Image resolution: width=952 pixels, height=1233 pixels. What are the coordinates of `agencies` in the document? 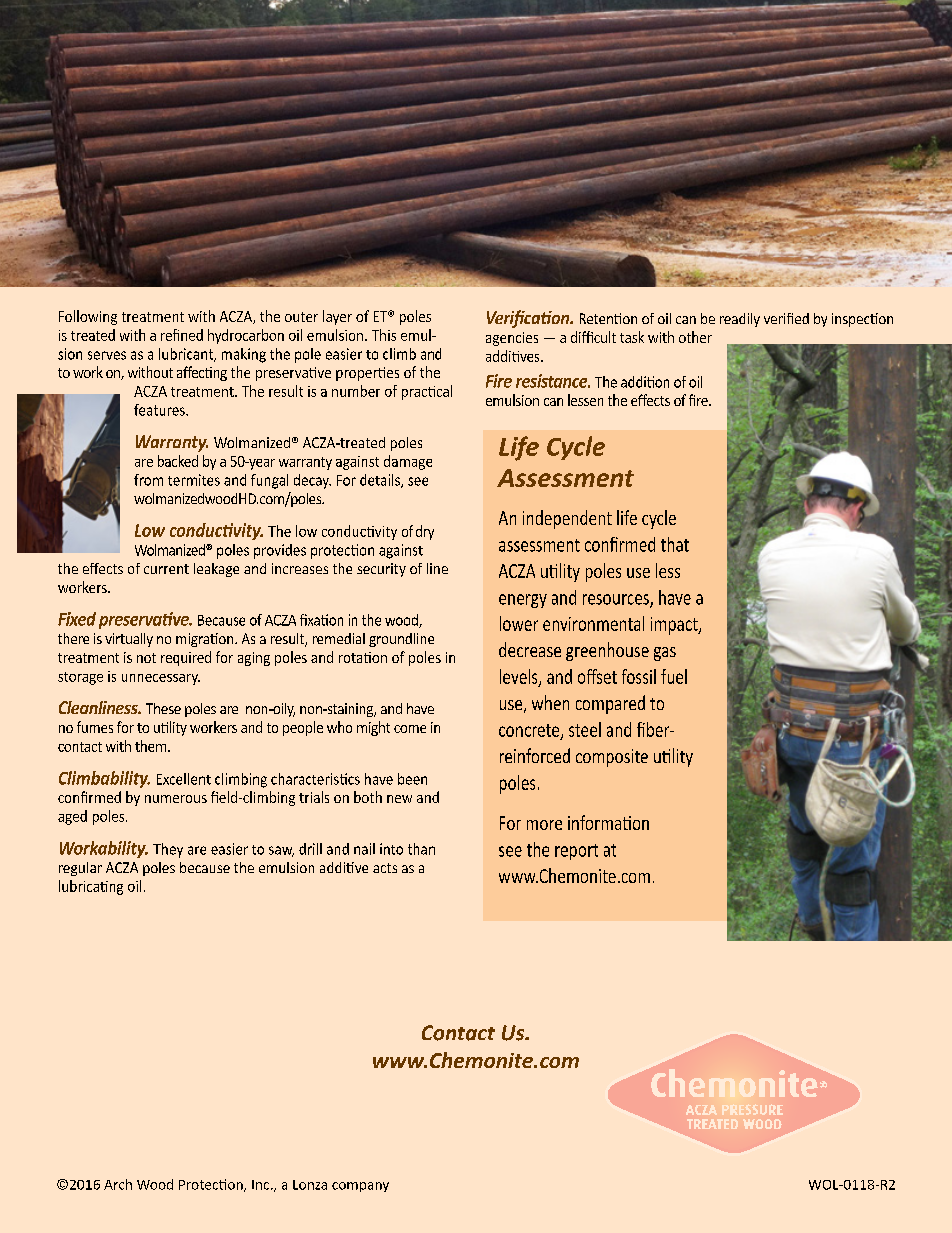 It's located at (512, 339).
